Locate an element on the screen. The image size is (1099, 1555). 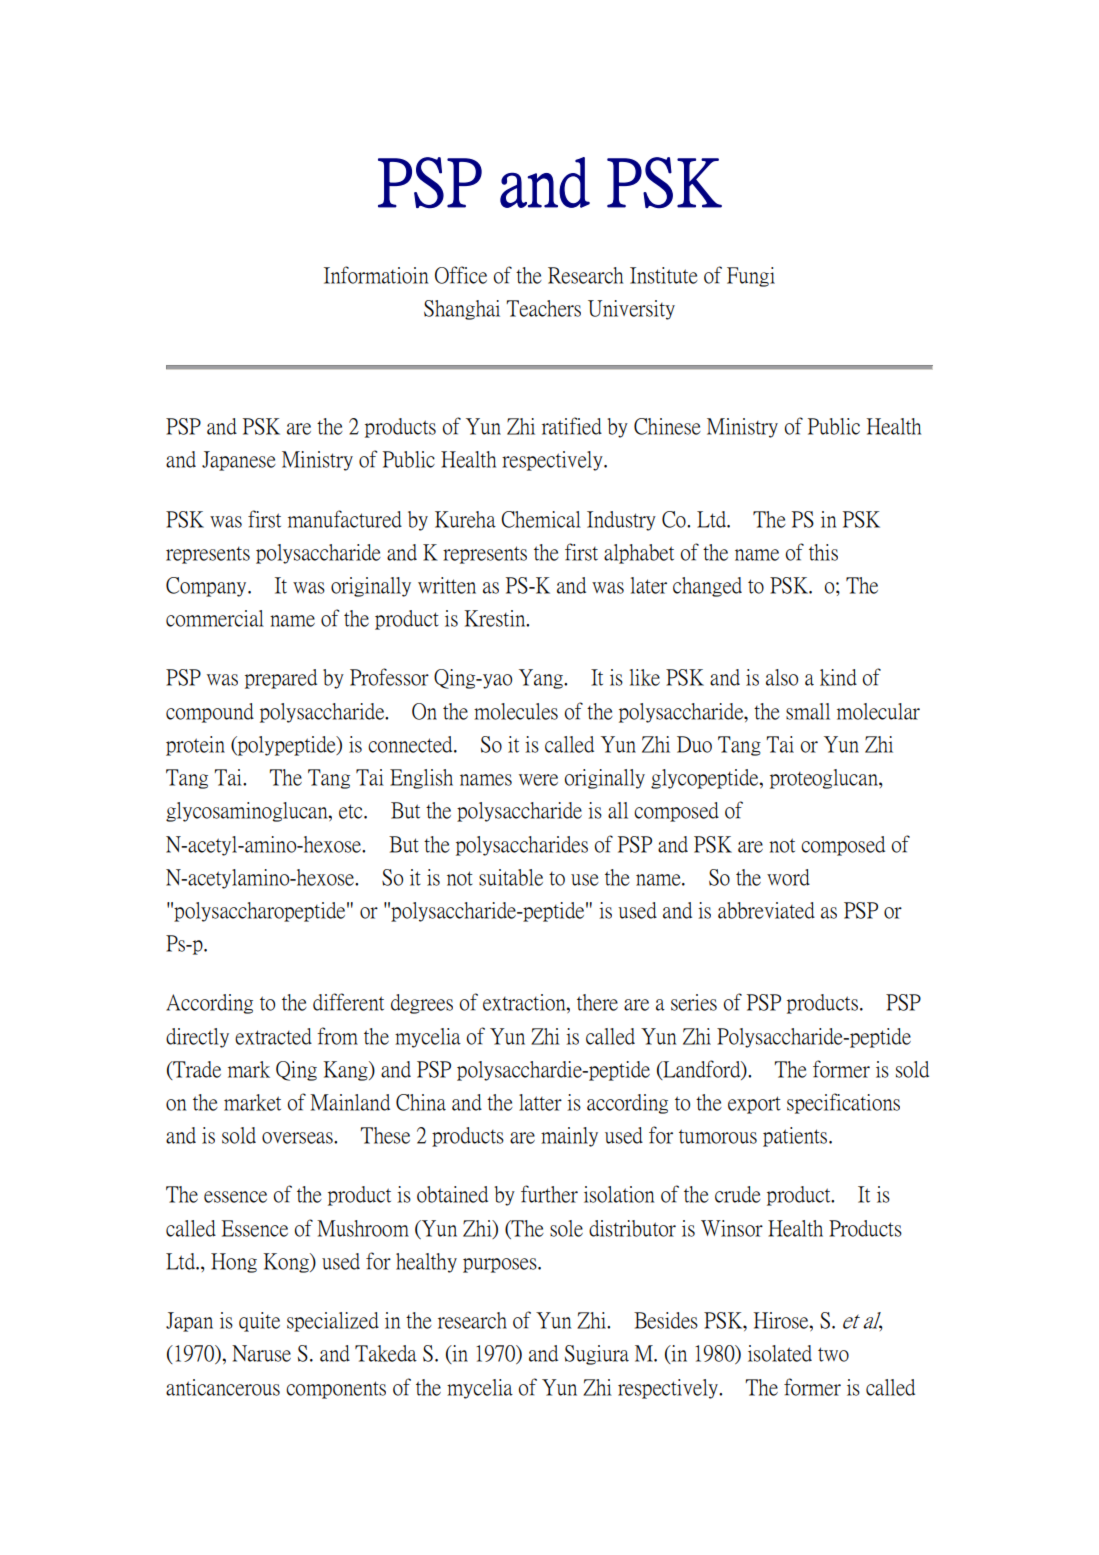
Shanghai is located at coordinates (462, 310).
